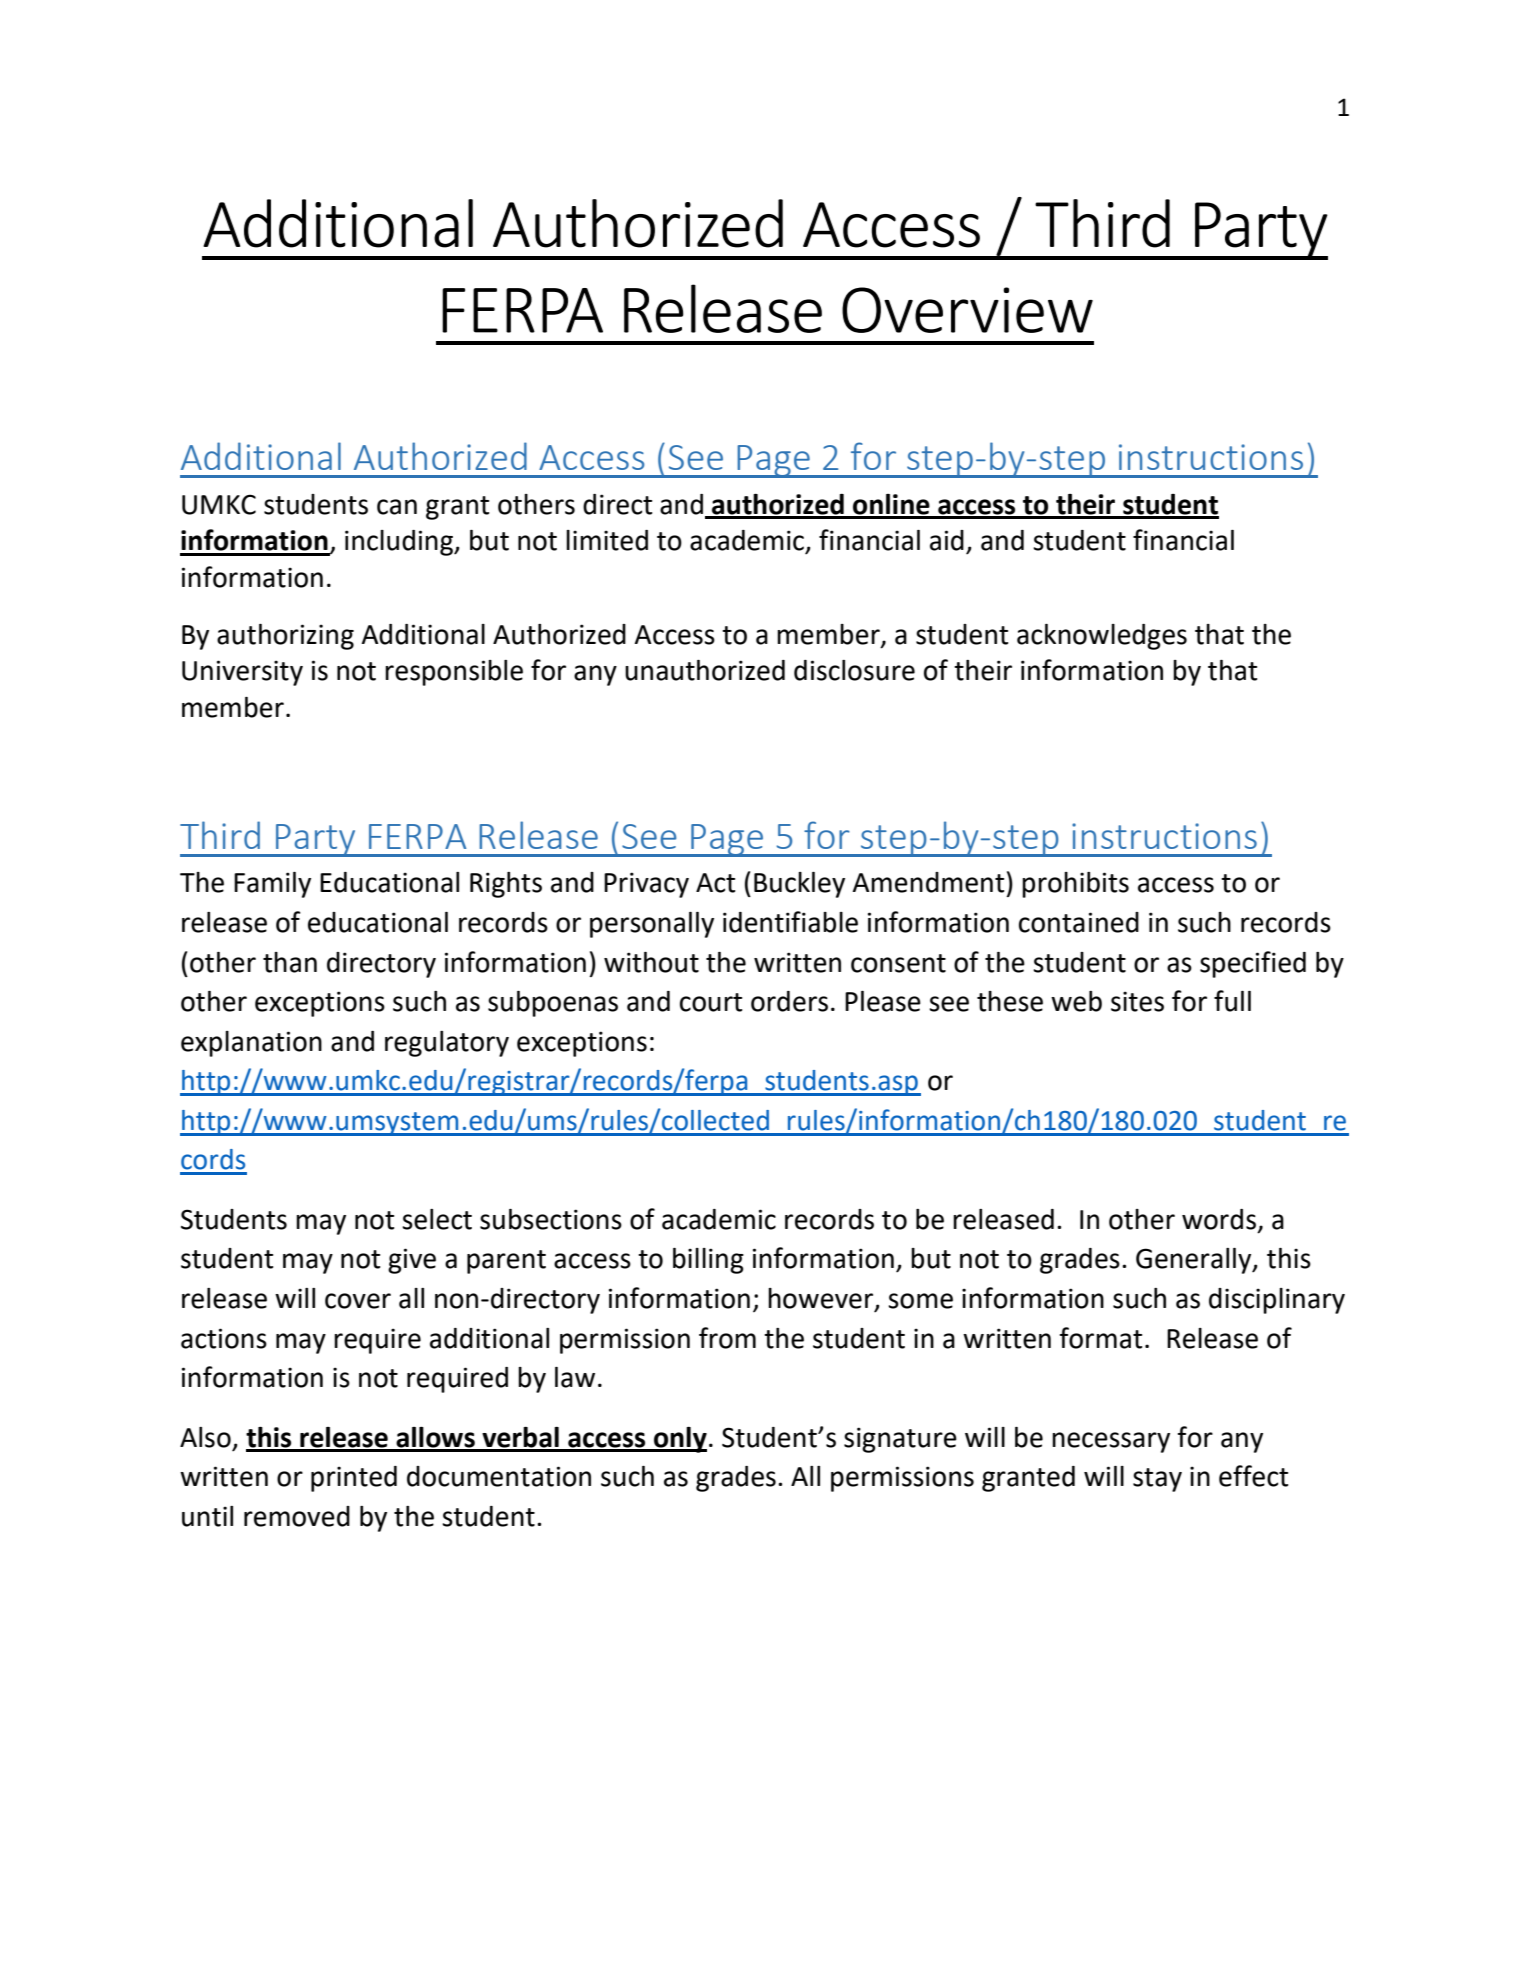 This page has height=1981, width=1530. I want to click on only, so click(679, 1440).
